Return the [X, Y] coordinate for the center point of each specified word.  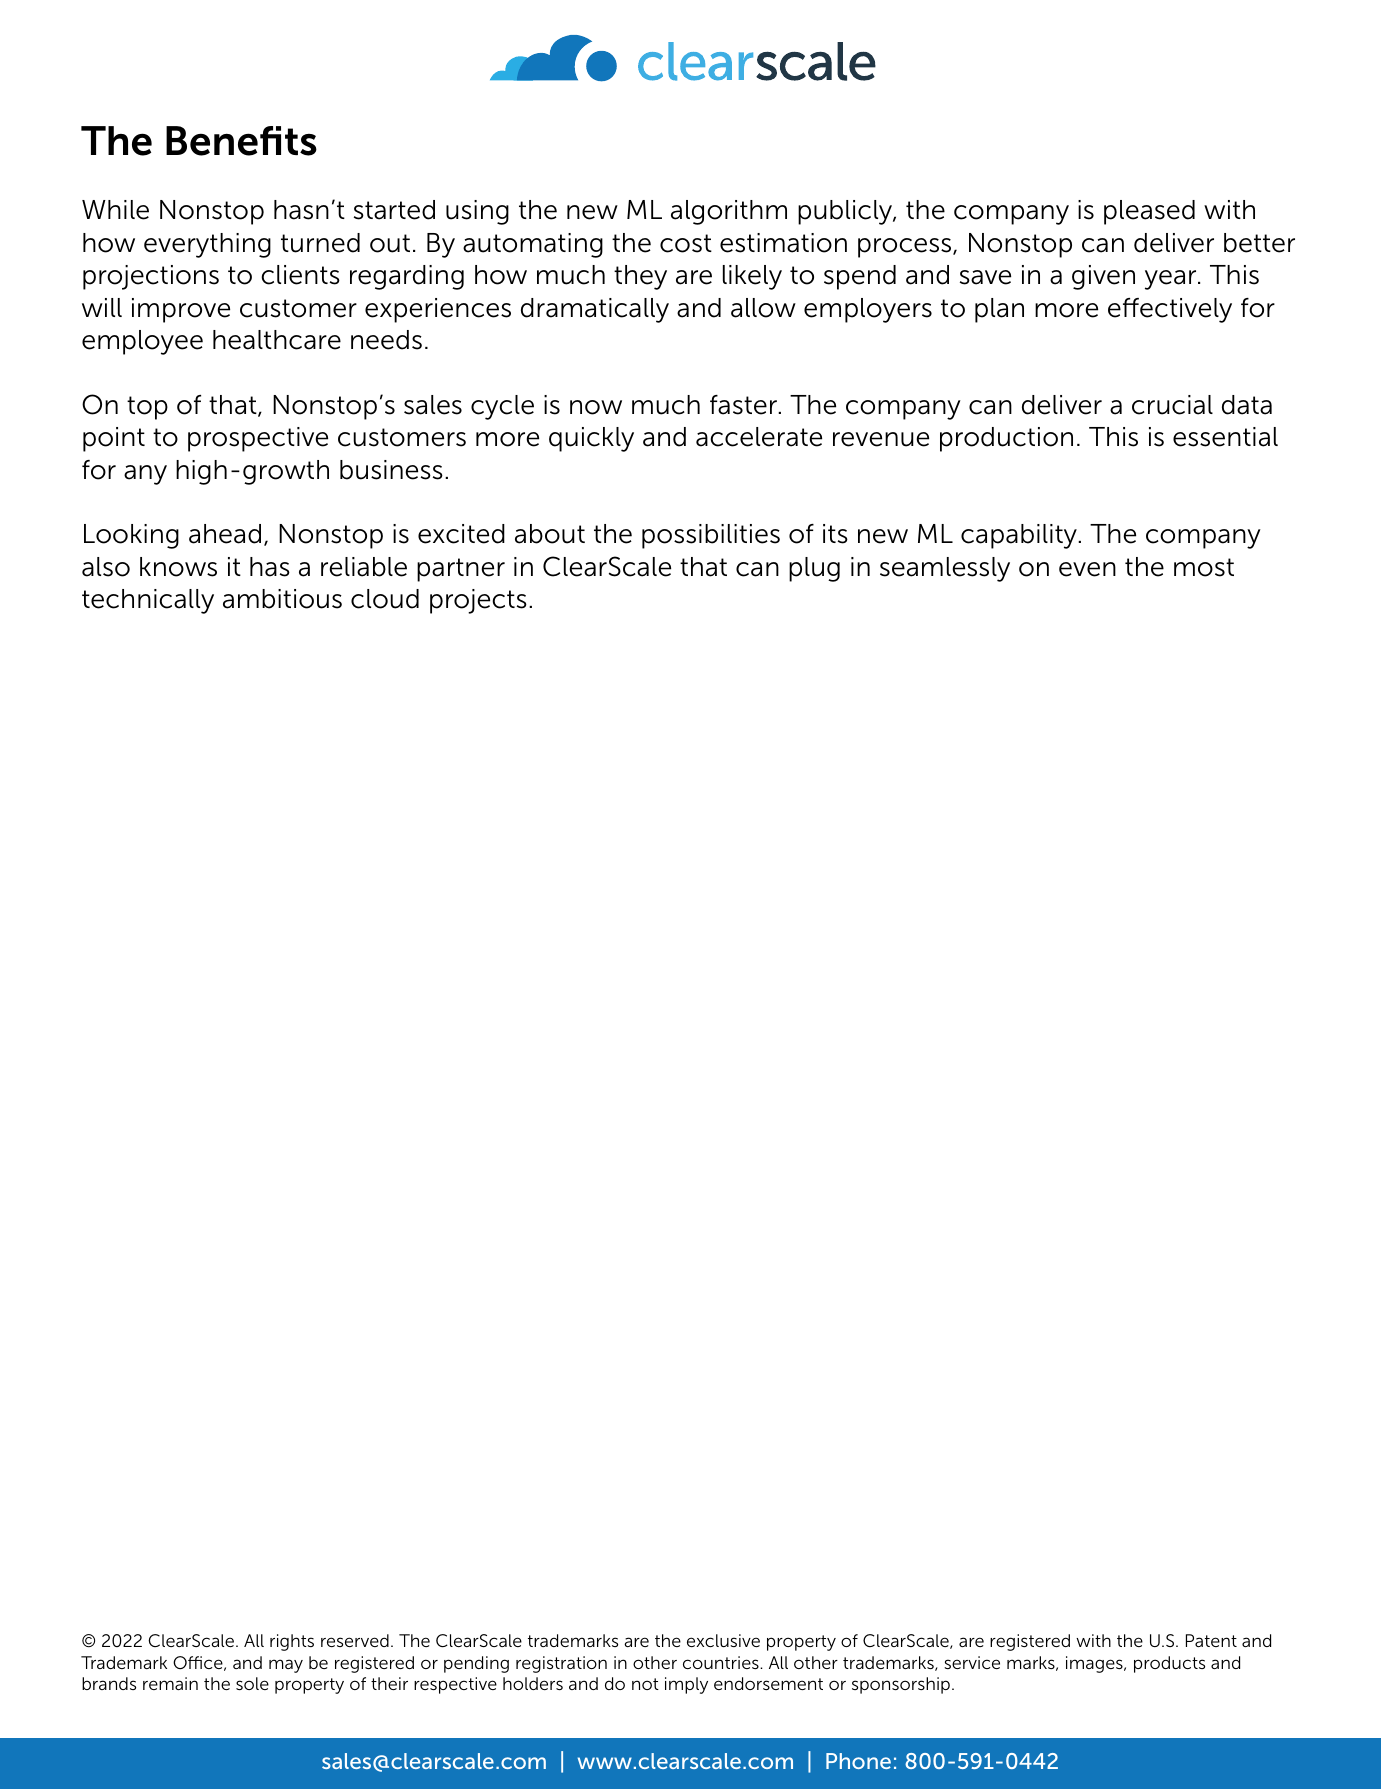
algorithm [729, 212]
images [1095, 1664]
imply [686, 1685]
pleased [1149, 212]
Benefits [241, 141]
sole [252, 1683]
